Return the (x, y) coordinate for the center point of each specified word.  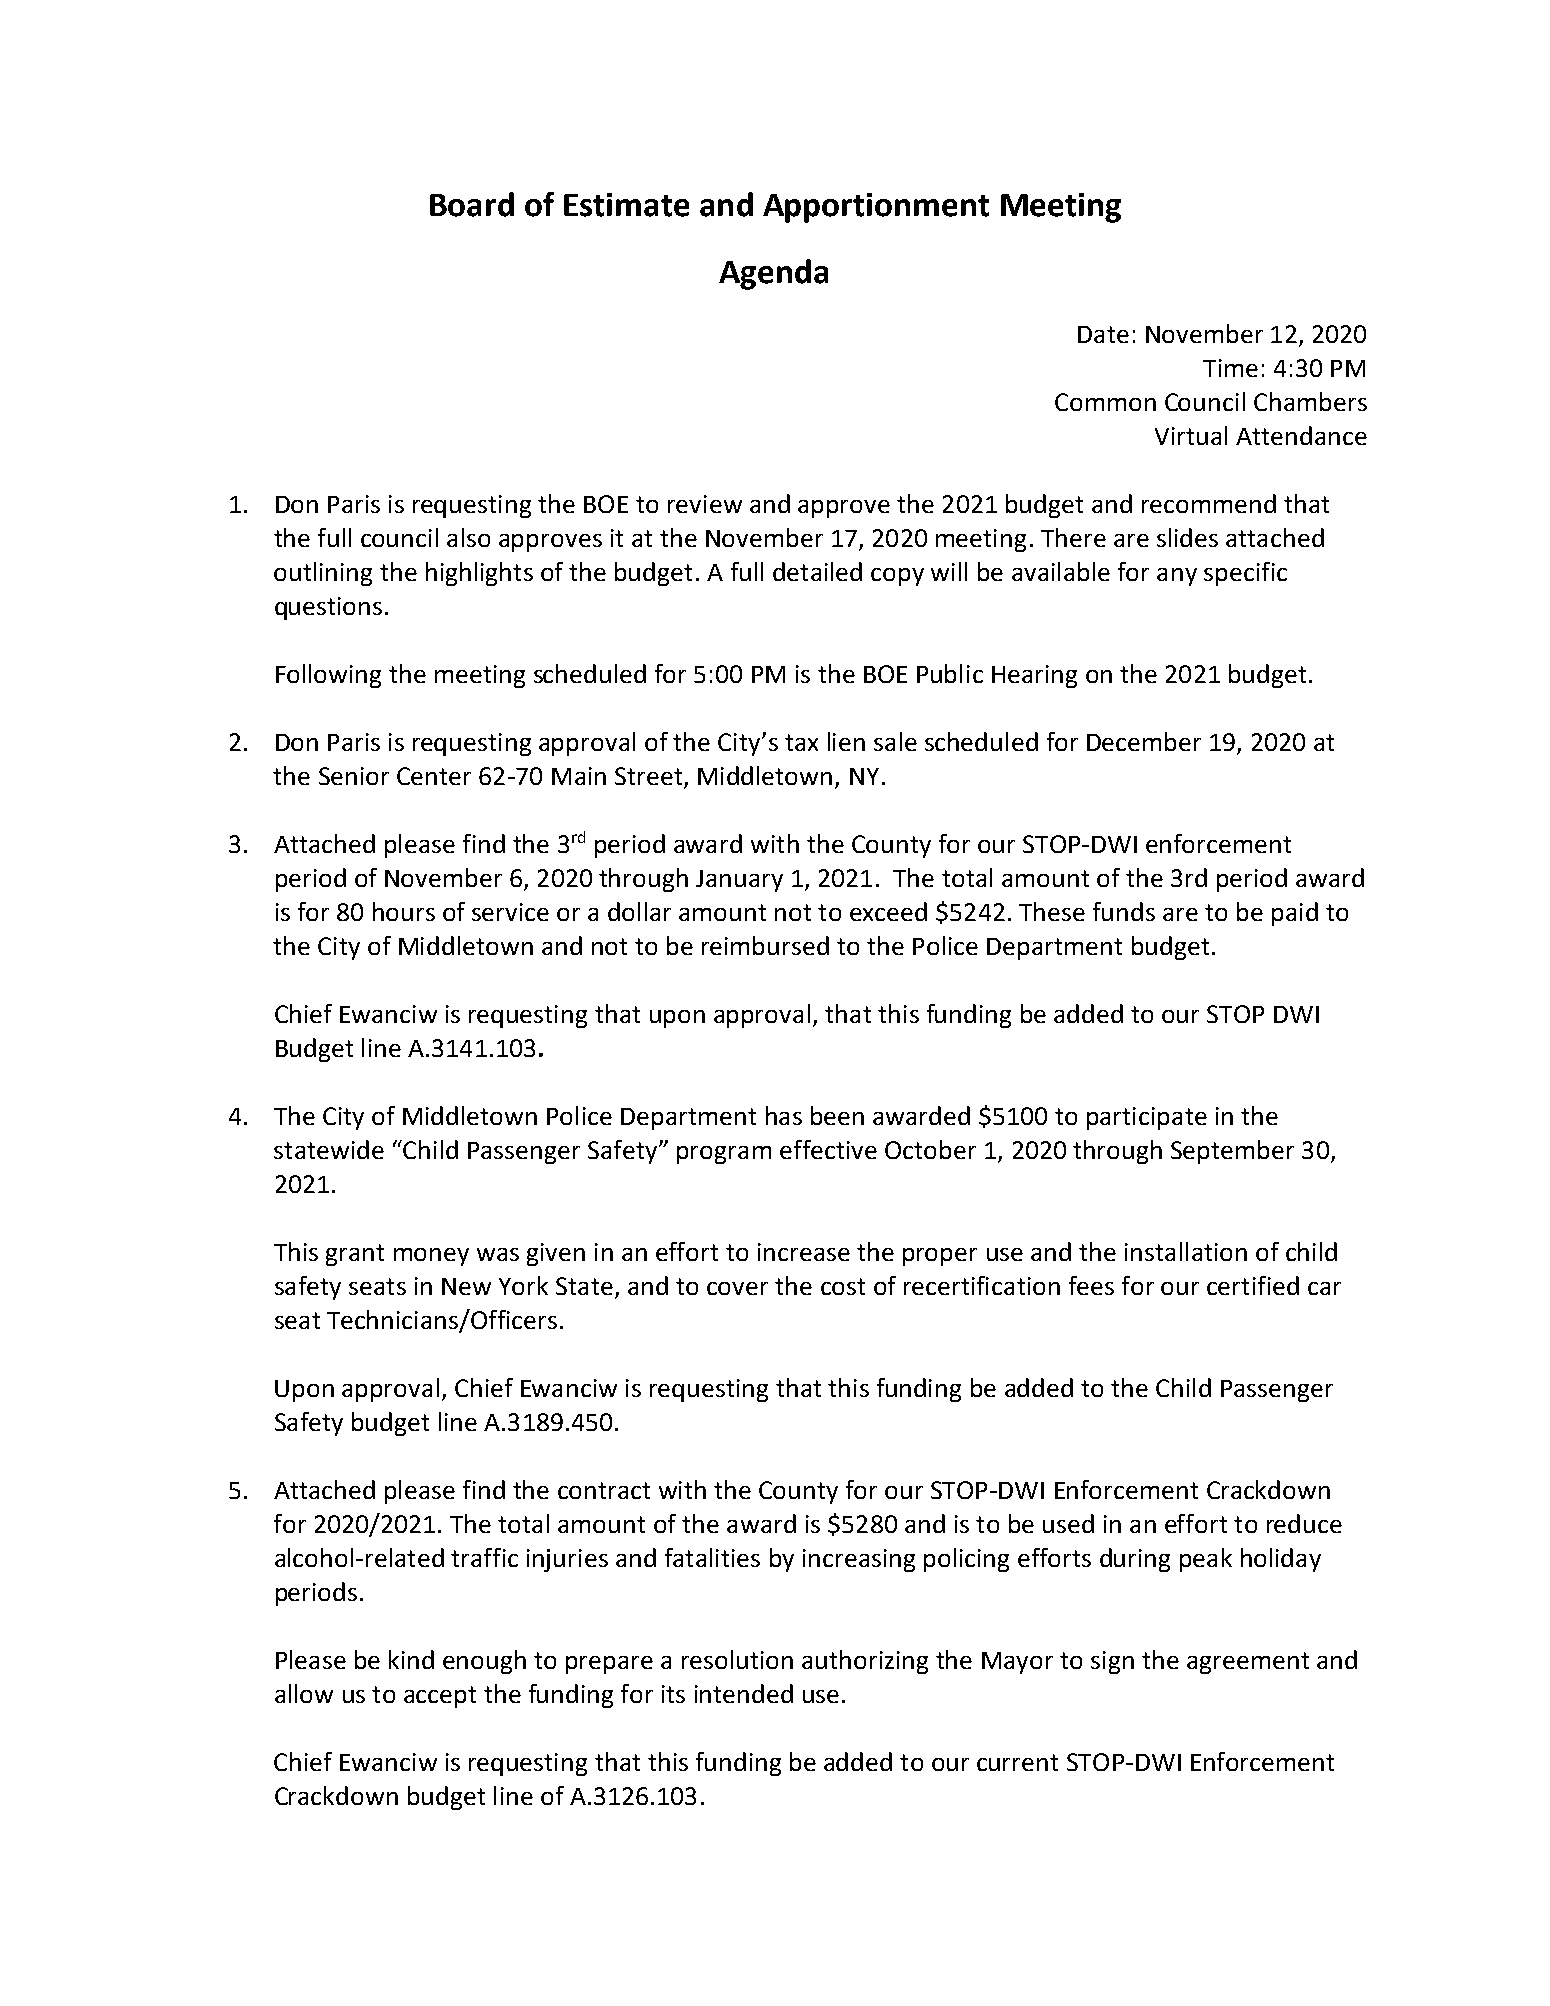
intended (744, 1693)
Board (472, 204)
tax (801, 742)
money (431, 1257)
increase (804, 1252)
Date (1103, 334)
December (1144, 741)
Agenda (773, 274)
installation (1186, 1251)
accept (440, 1697)
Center (434, 776)
